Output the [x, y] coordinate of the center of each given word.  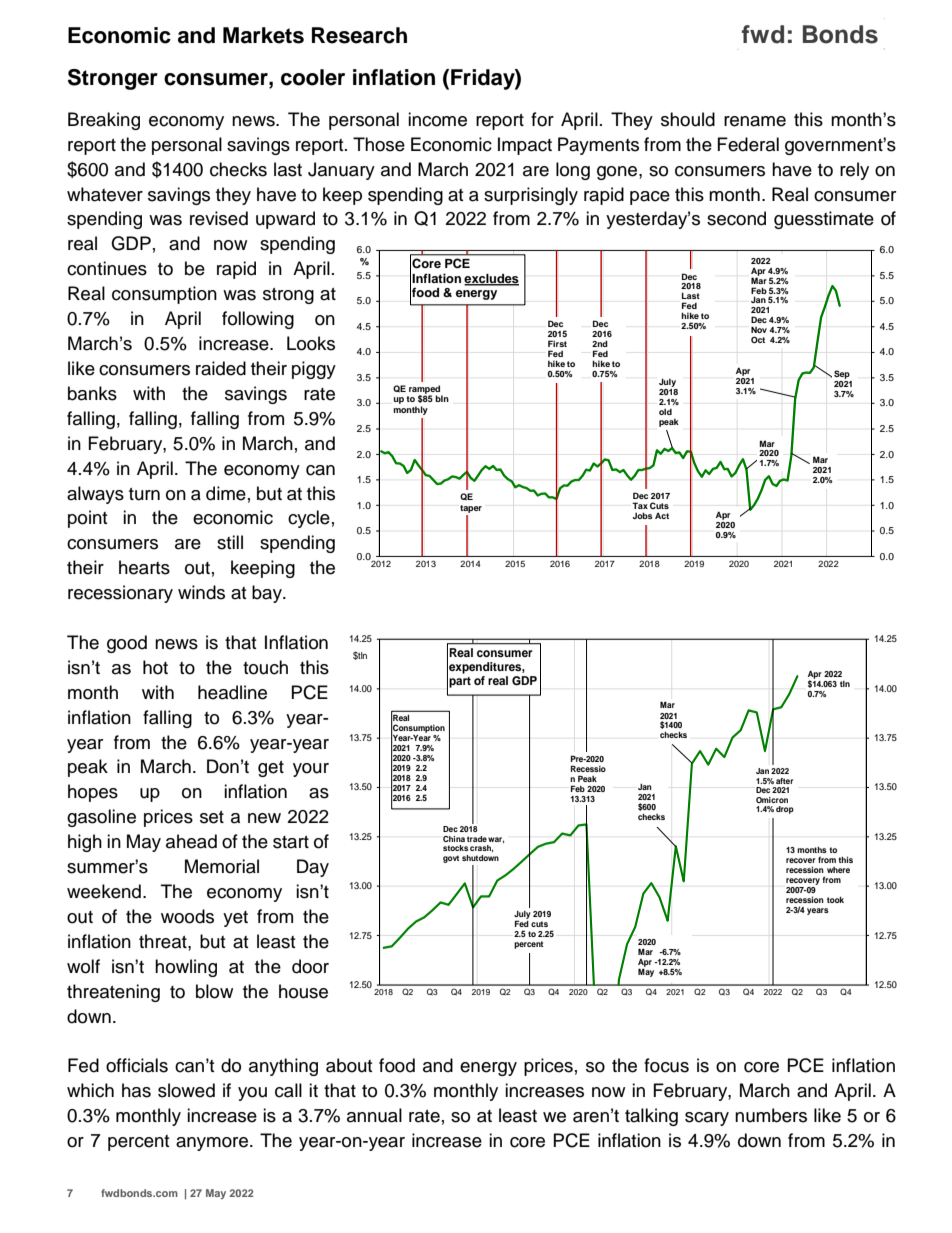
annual [374, 1115]
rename [755, 121]
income [437, 119]
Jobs [643, 515]
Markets [263, 35]
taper [471, 509]
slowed [186, 1090]
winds [201, 592]
